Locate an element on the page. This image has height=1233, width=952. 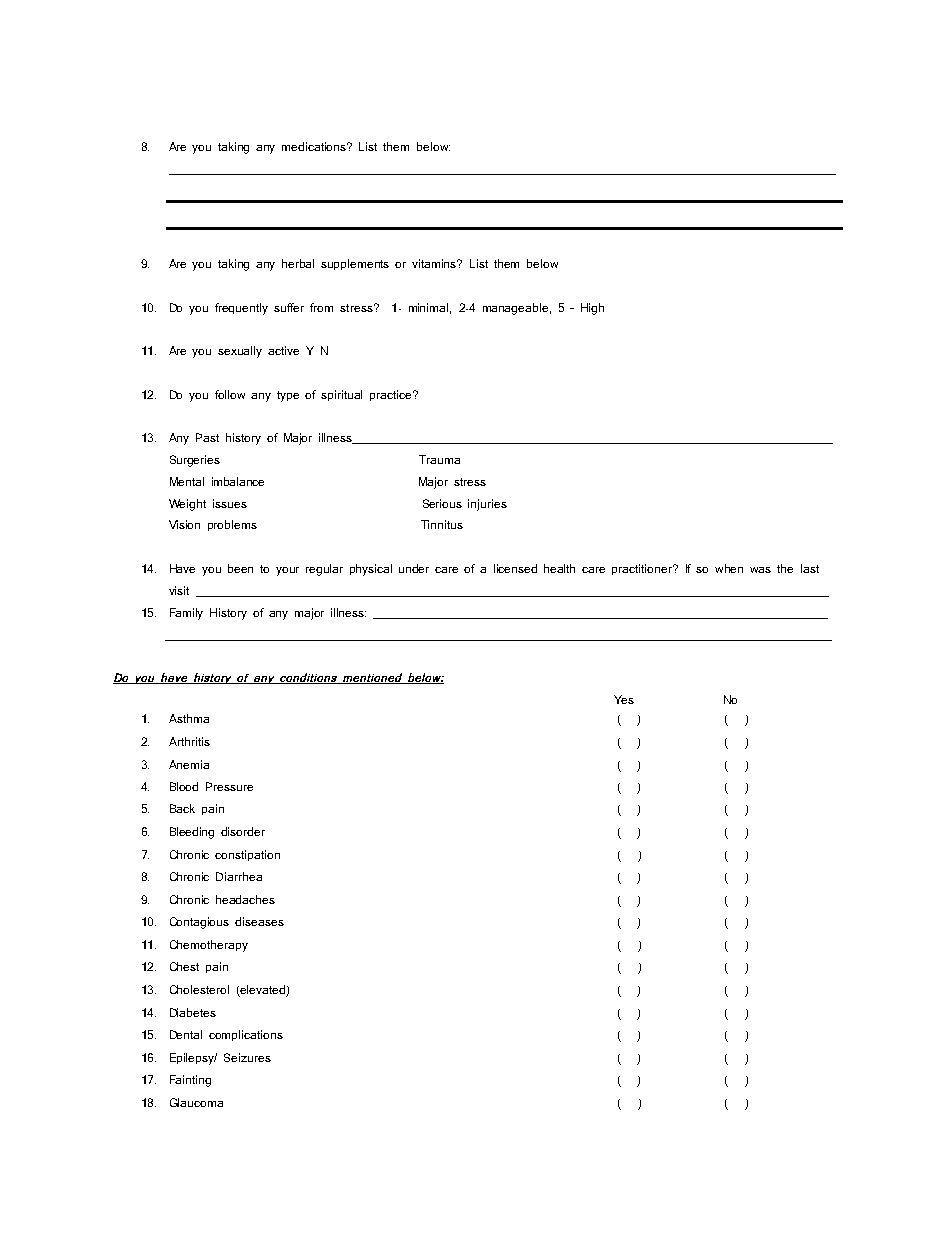
complications is located at coordinates (246, 1035).
